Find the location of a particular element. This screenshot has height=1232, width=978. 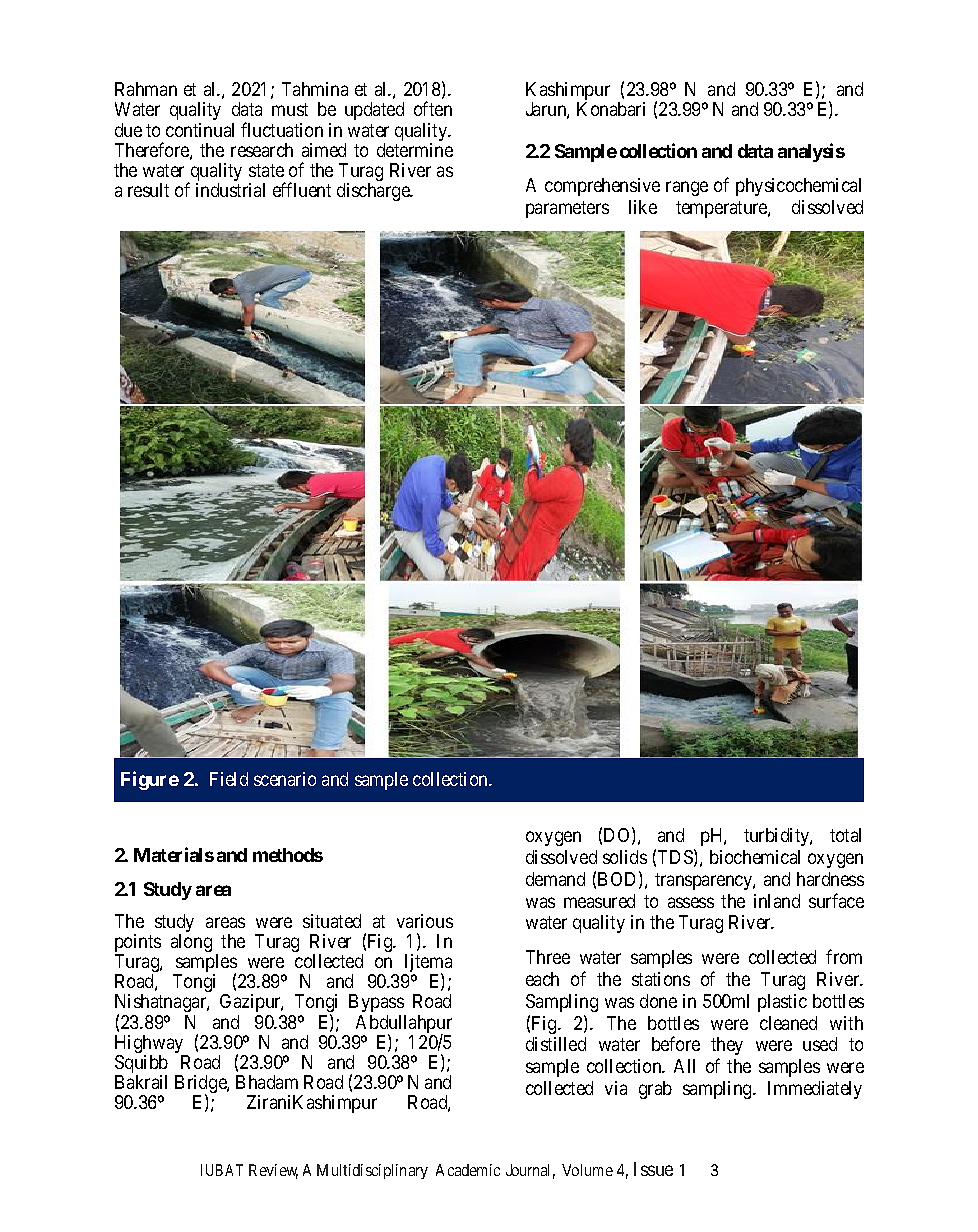

continual is located at coordinates (200, 130).
